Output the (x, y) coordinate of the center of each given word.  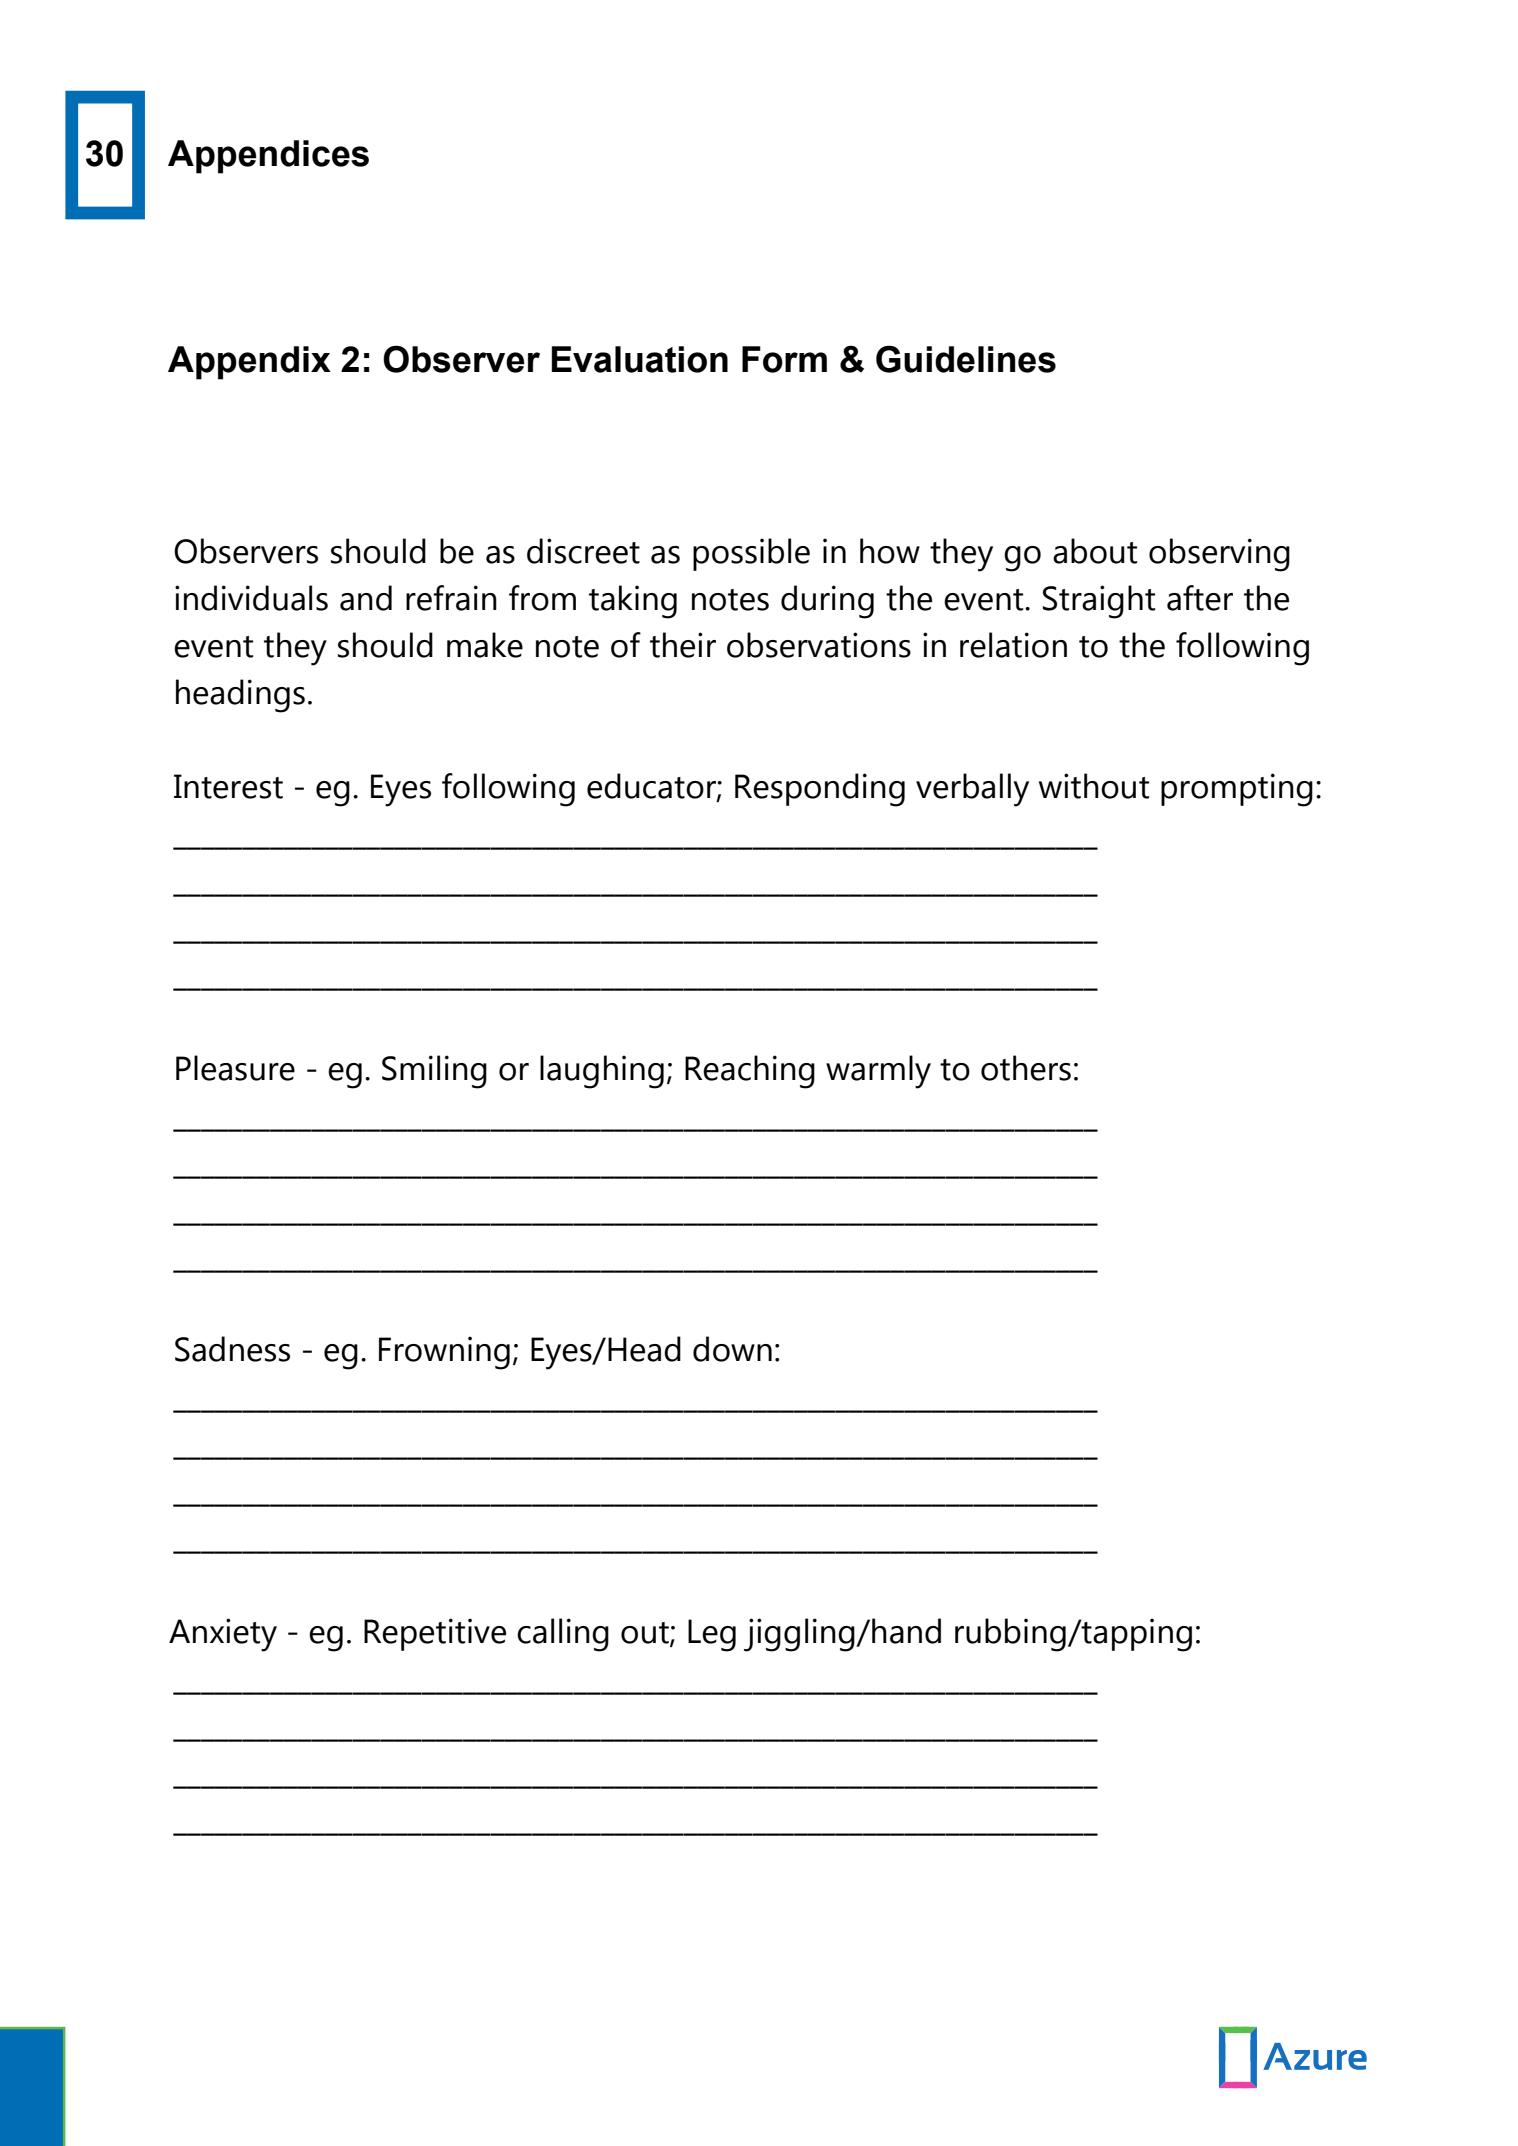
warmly (878, 1072)
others (1026, 1068)
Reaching (750, 1072)
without (1094, 786)
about (1095, 551)
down (732, 1349)
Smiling (434, 1072)
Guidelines (966, 359)
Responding (820, 790)
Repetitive (435, 1634)
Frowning (444, 1353)
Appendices (268, 157)
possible (751, 554)
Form (784, 359)
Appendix (249, 363)
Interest (228, 786)
